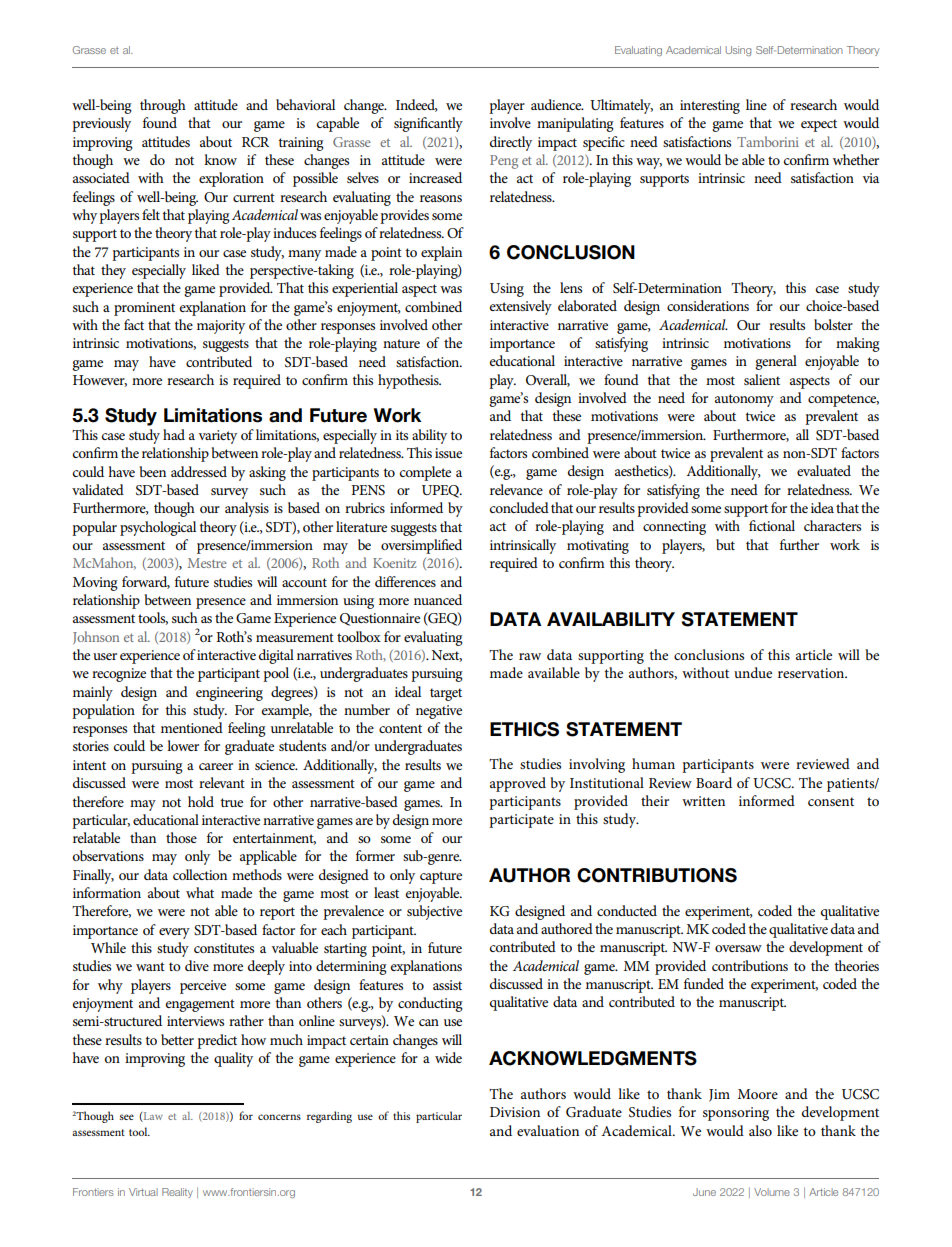 The image size is (952, 1247). Describe the element at coordinates (516, 489) in the document. I see `relevance` at that location.
